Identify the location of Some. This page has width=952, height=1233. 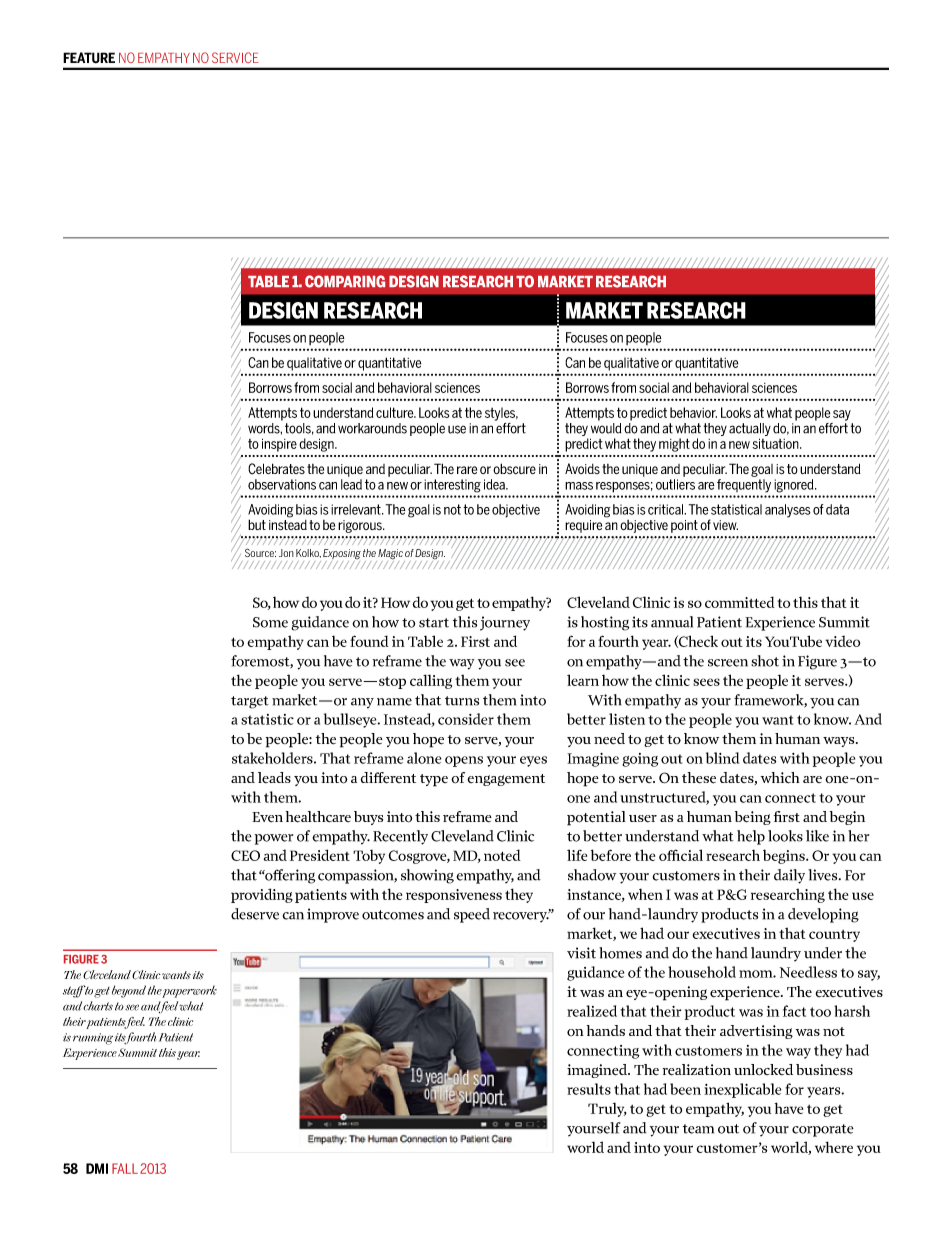
(270, 622).
